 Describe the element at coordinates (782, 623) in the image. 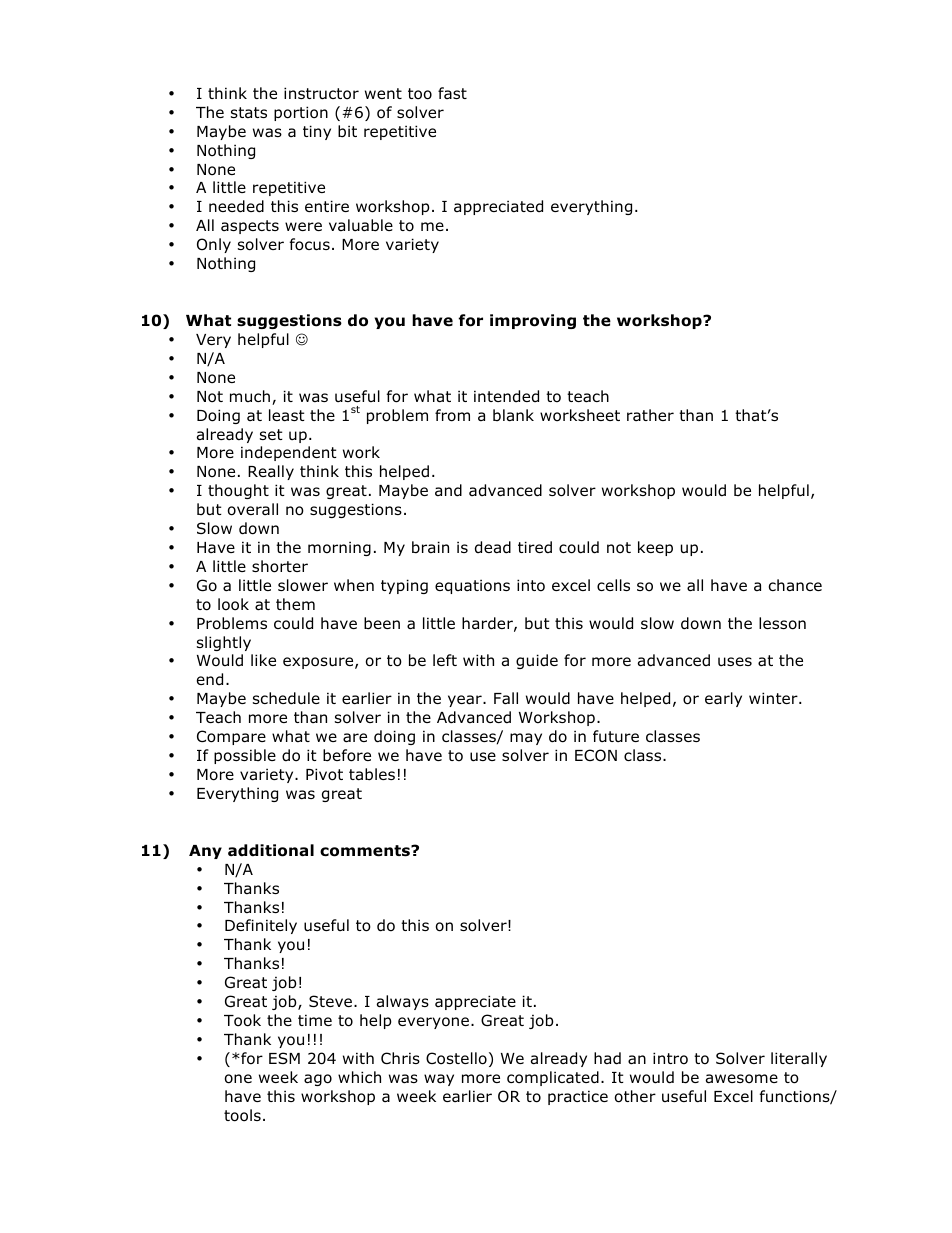

I see `lesson` at that location.
